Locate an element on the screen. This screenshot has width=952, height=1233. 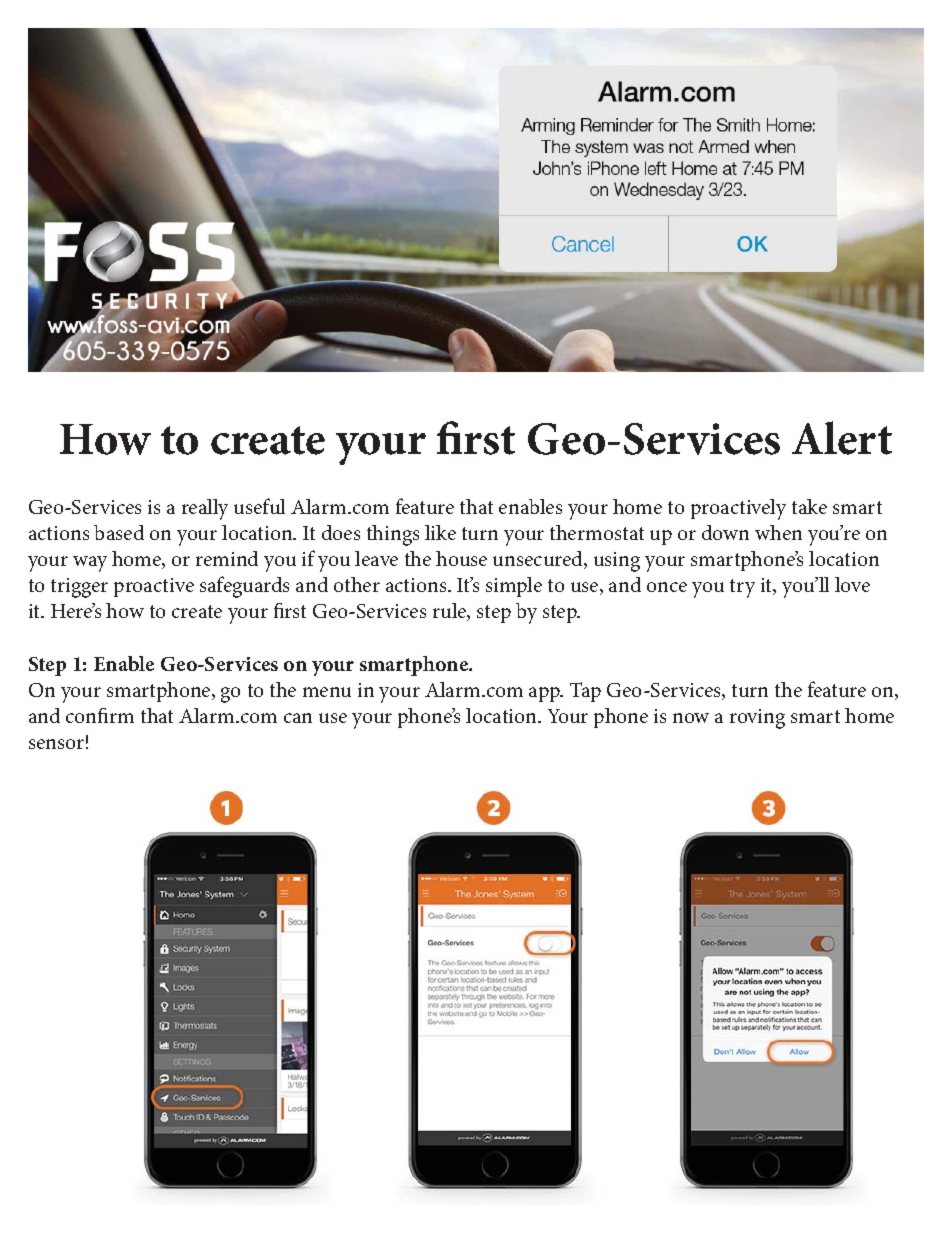
safeguards is located at coordinates (244, 587).
